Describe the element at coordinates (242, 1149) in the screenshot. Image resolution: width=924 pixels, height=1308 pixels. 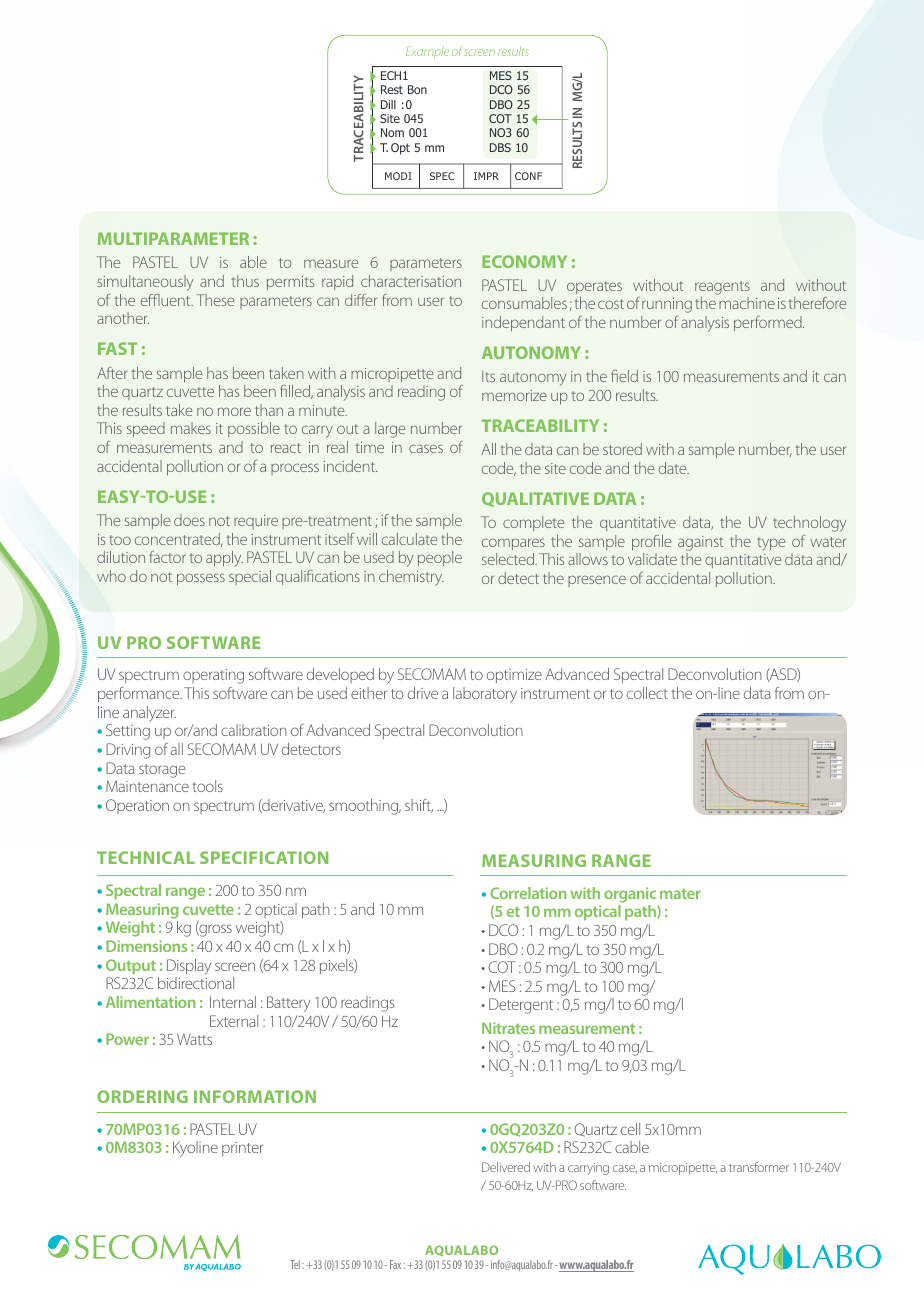
I see `printer` at that location.
